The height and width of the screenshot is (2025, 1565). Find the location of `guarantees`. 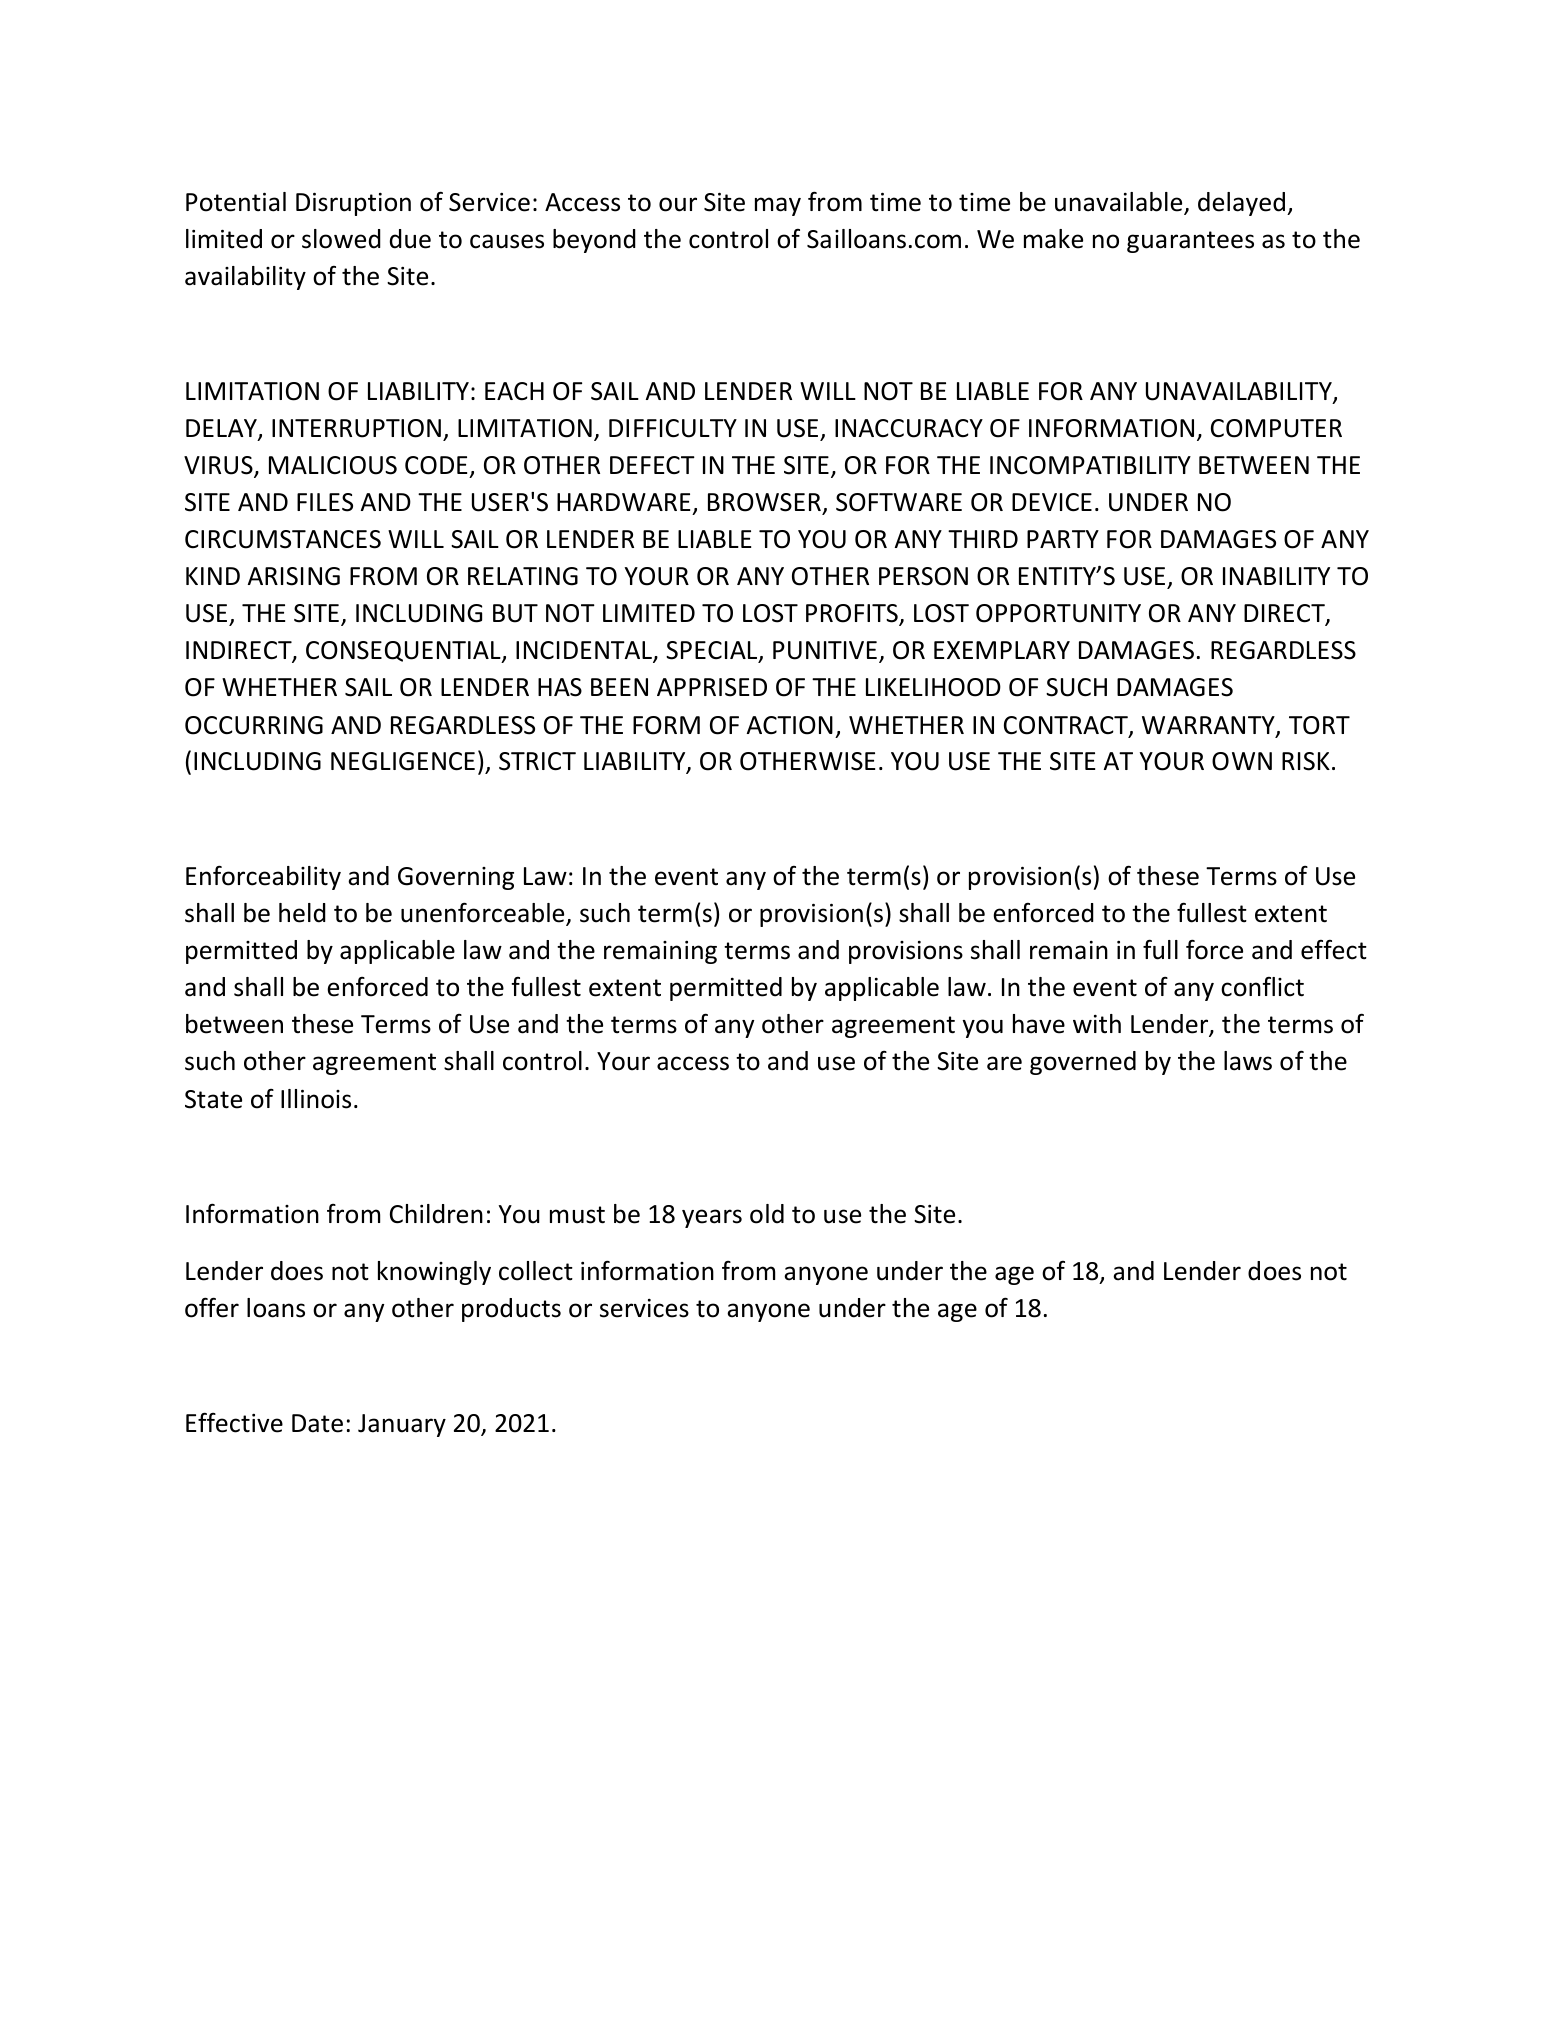

guarantees is located at coordinates (1190, 242).
